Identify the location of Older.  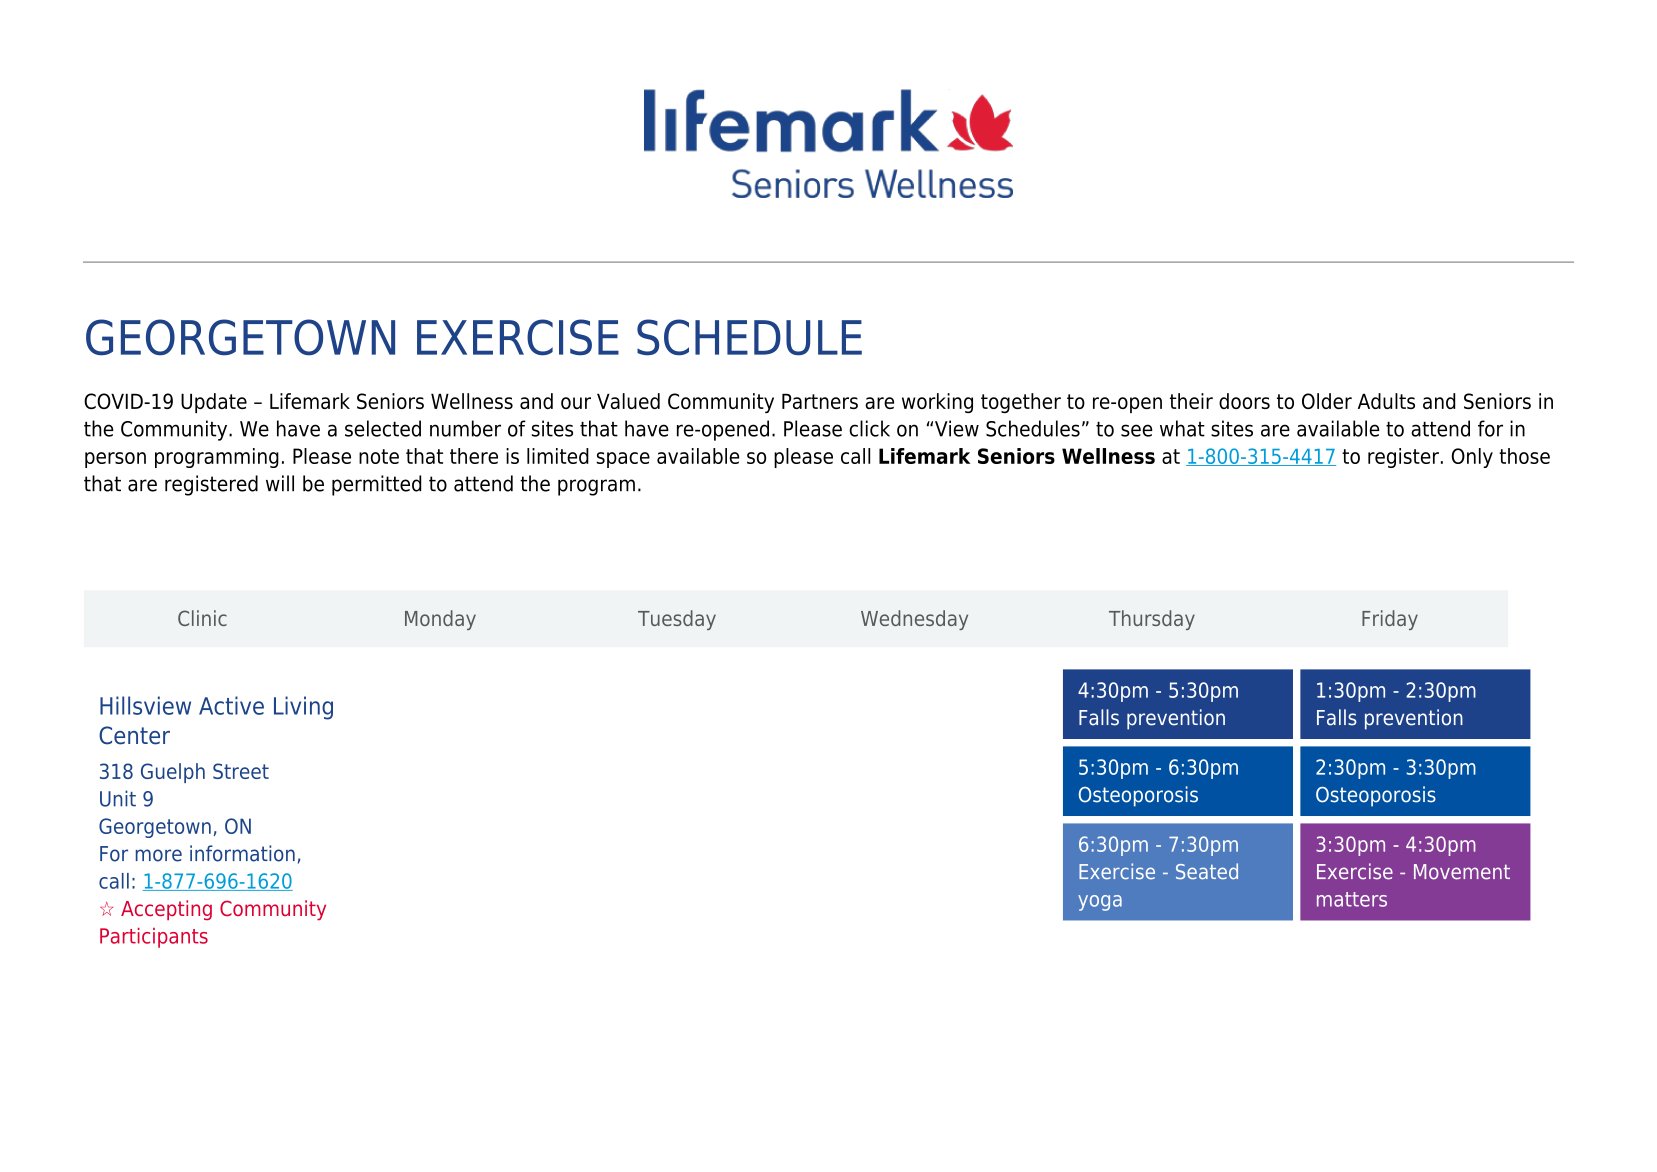
(1327, 401).
